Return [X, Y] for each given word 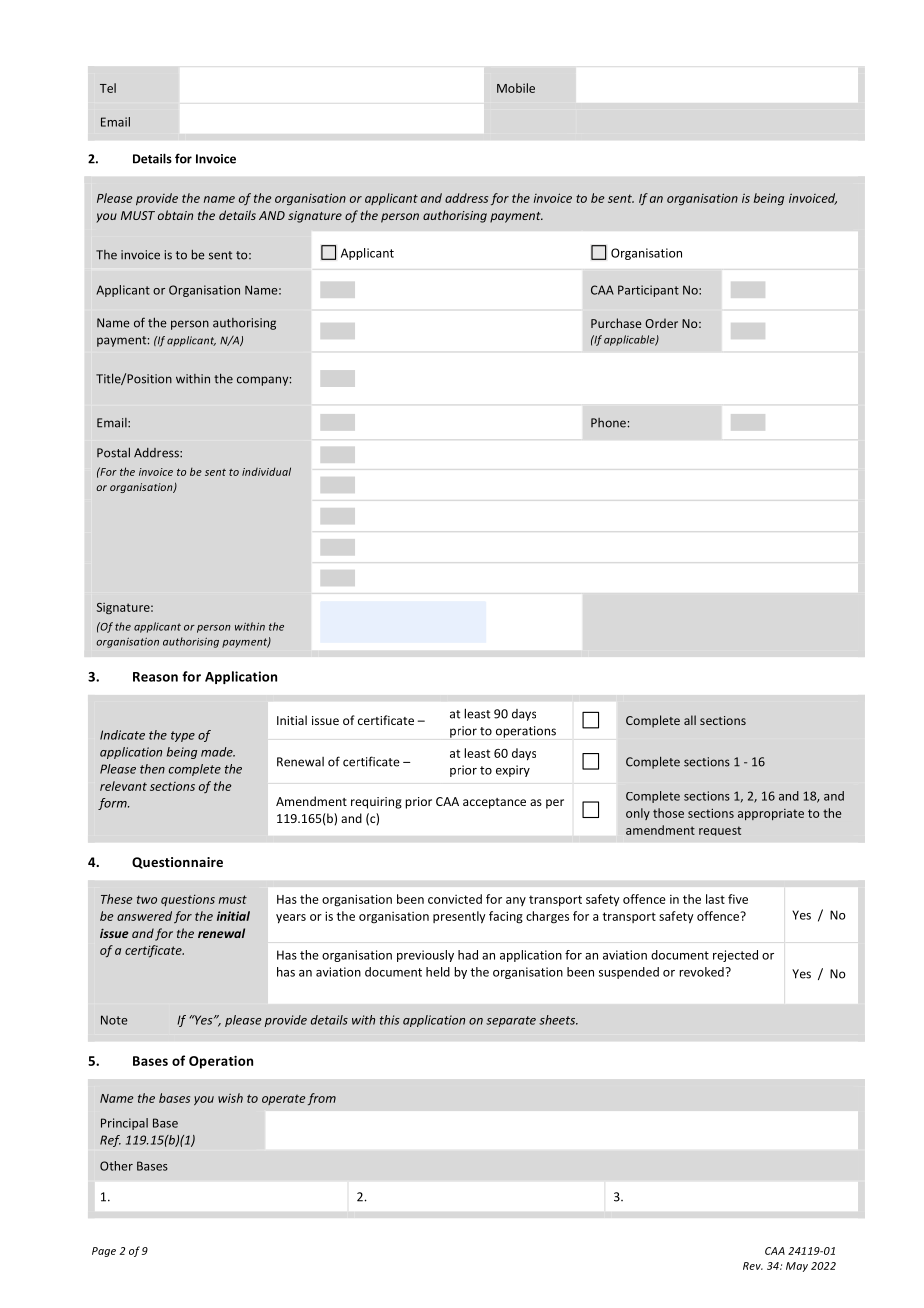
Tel [108, 88]
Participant [648, 291]
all [690, 720]
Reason [155, 677]
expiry [513, 771]
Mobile [516, 88]
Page [104, 1252]
